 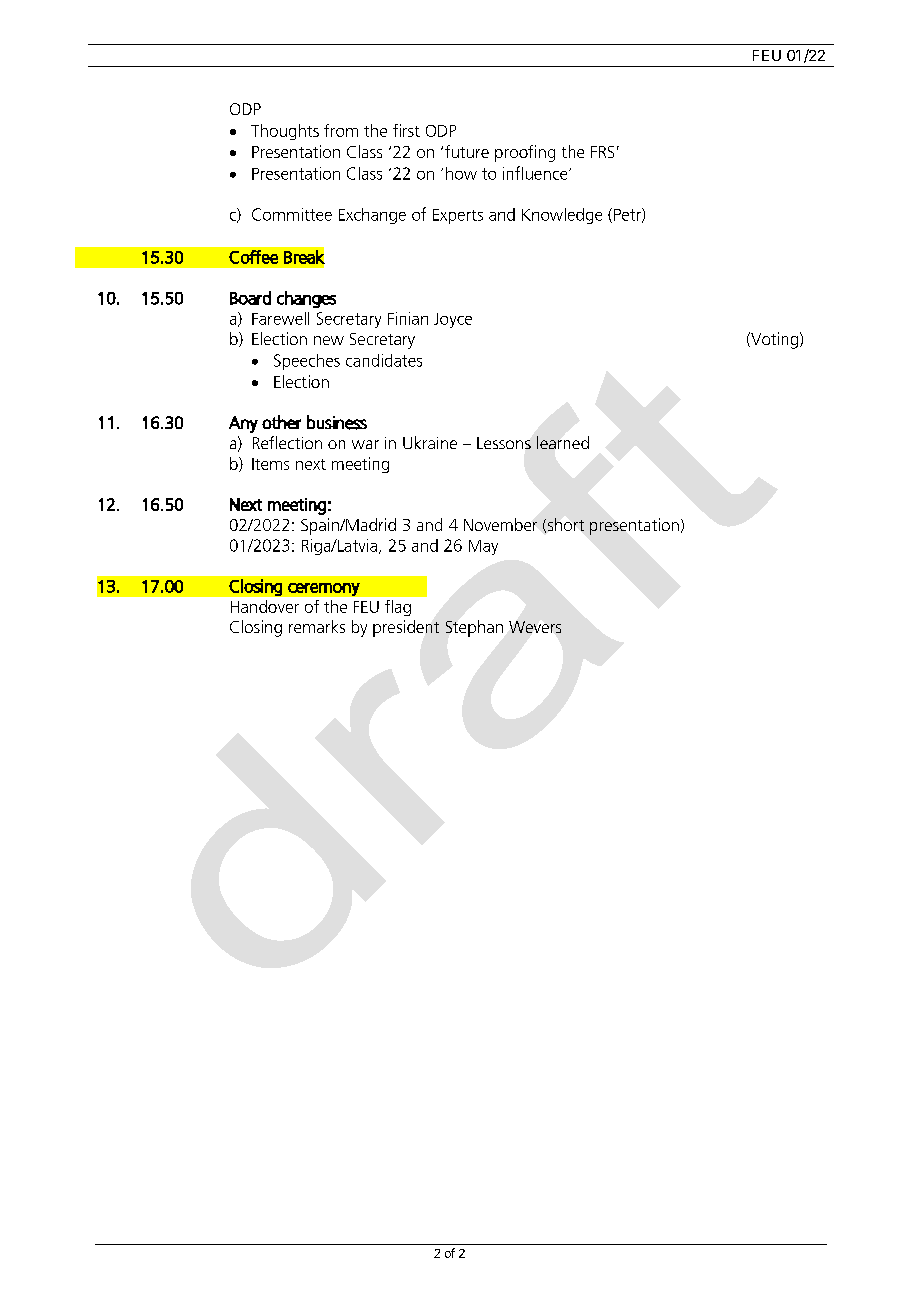 I want to click on Stephan, so click(x=474, y=628).
